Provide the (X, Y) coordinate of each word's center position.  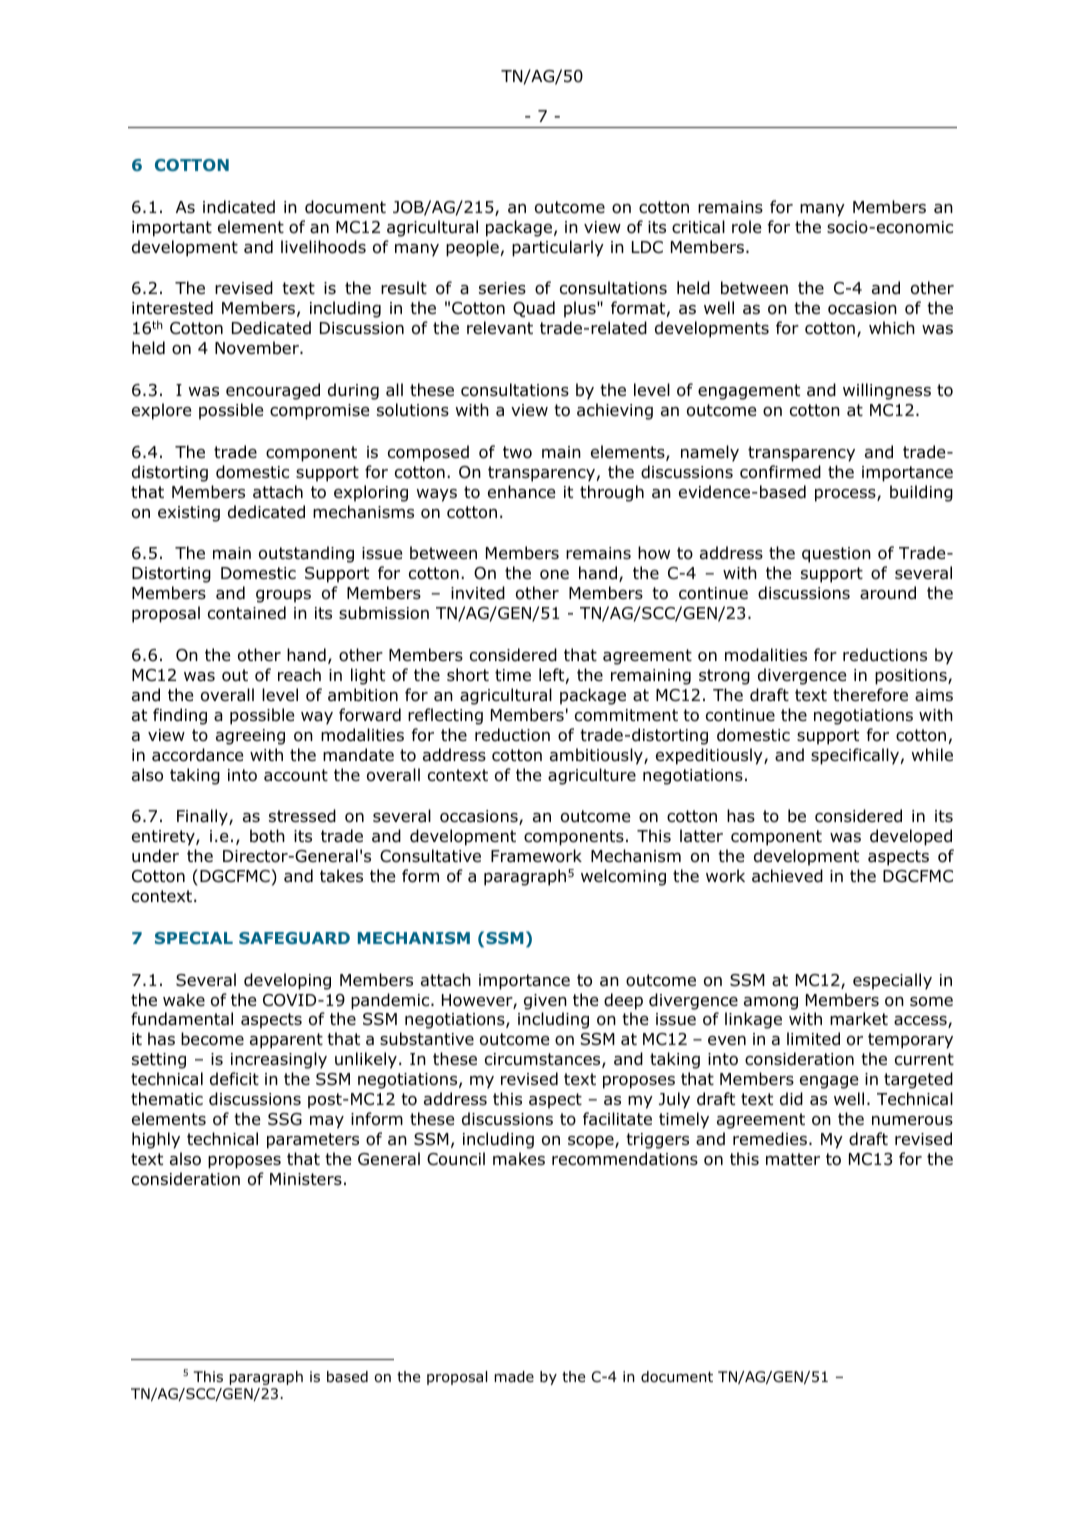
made (514, 1377)
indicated (239, 207)
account (296, 775)
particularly (558, 248)
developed (911, 837)
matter (793, 1159)
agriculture (592, 776)
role (746, 227)
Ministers (306, 1179)
